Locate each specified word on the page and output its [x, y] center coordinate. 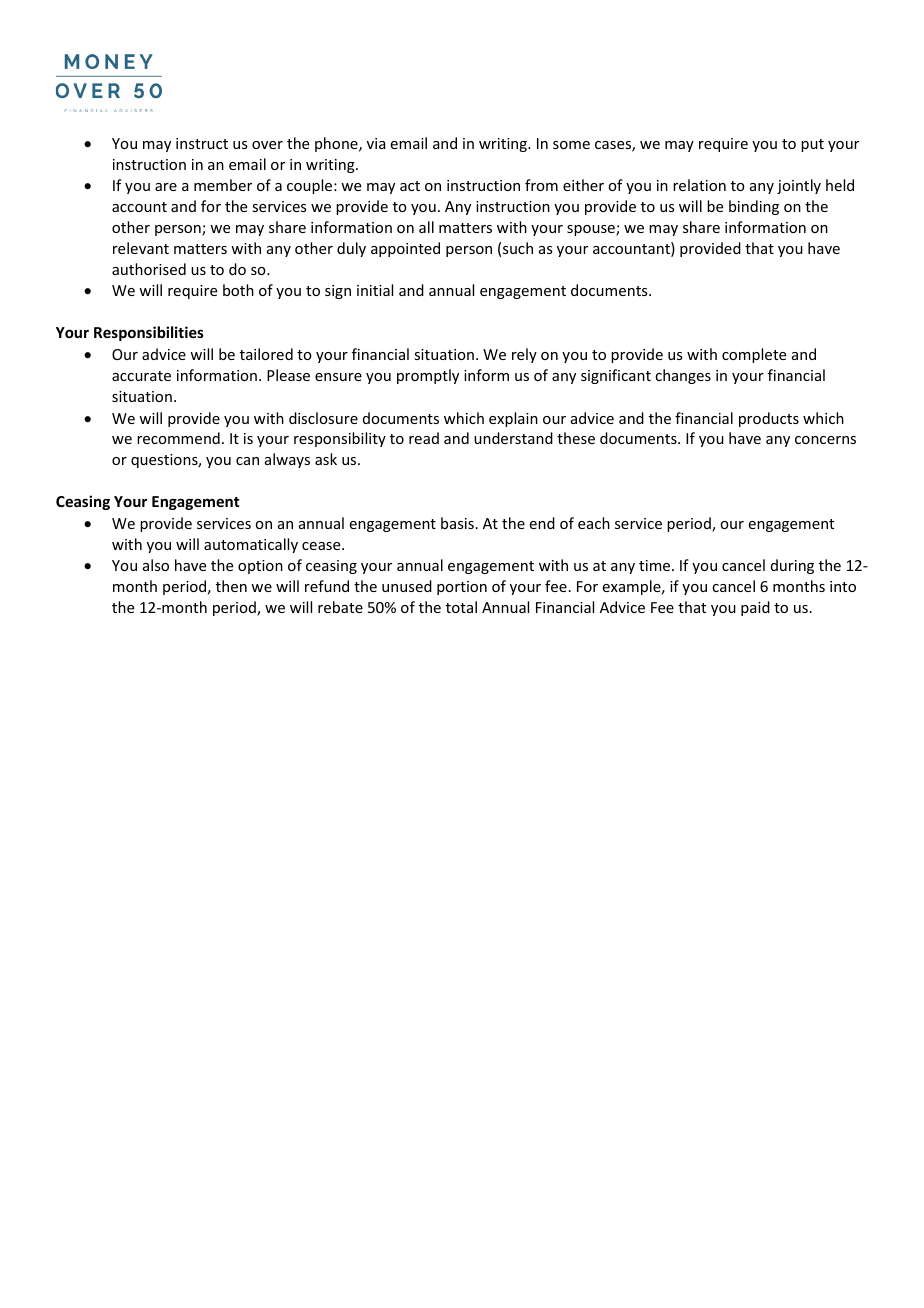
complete [754, 355]
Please [288, 375]
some [571, 145]
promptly [428, 376]
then [231, 586]
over [267, 145]
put [812, 145]
